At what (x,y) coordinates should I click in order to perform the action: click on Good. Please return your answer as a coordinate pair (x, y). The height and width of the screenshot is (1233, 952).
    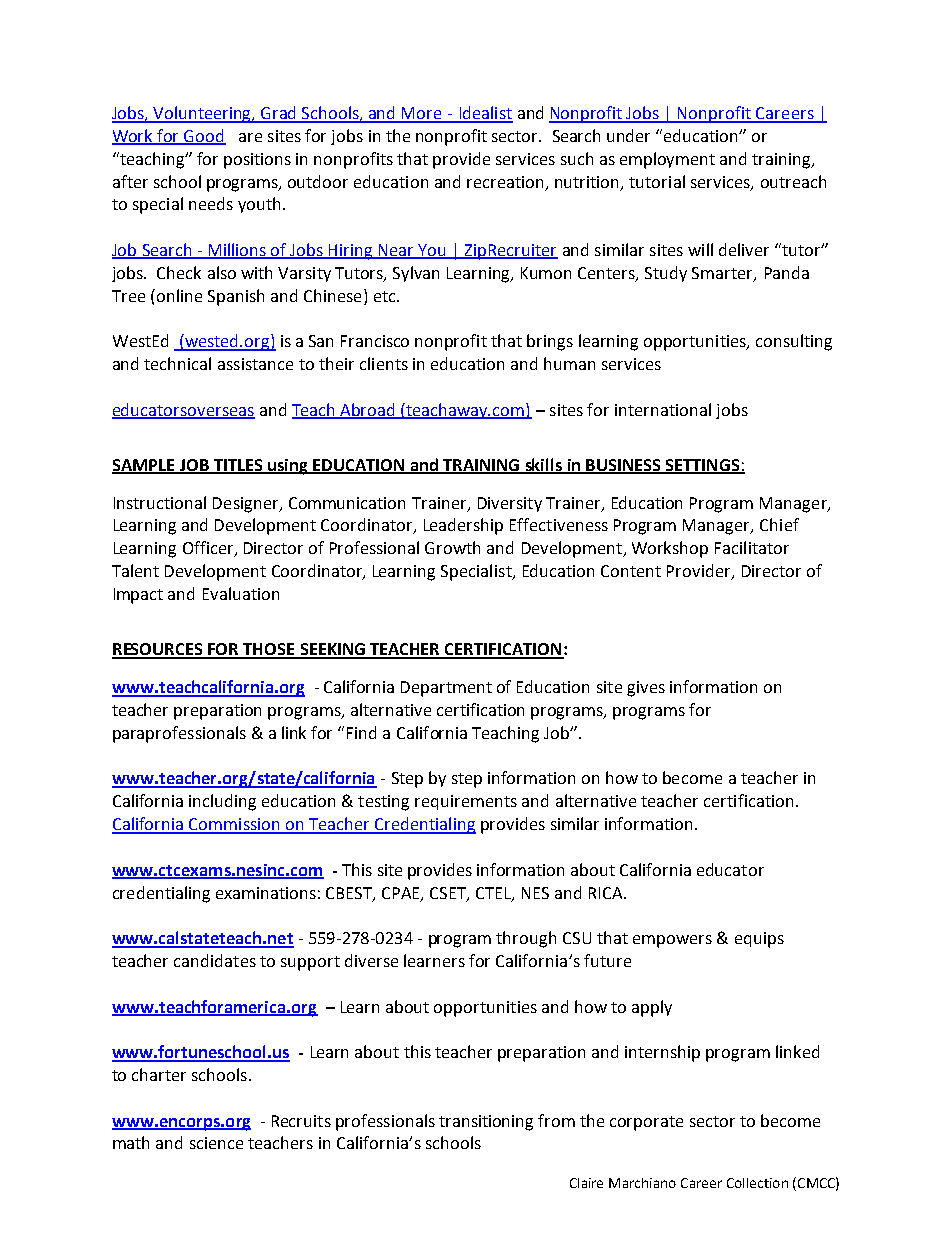
    Looking at the image, I should click on (204, 136).
